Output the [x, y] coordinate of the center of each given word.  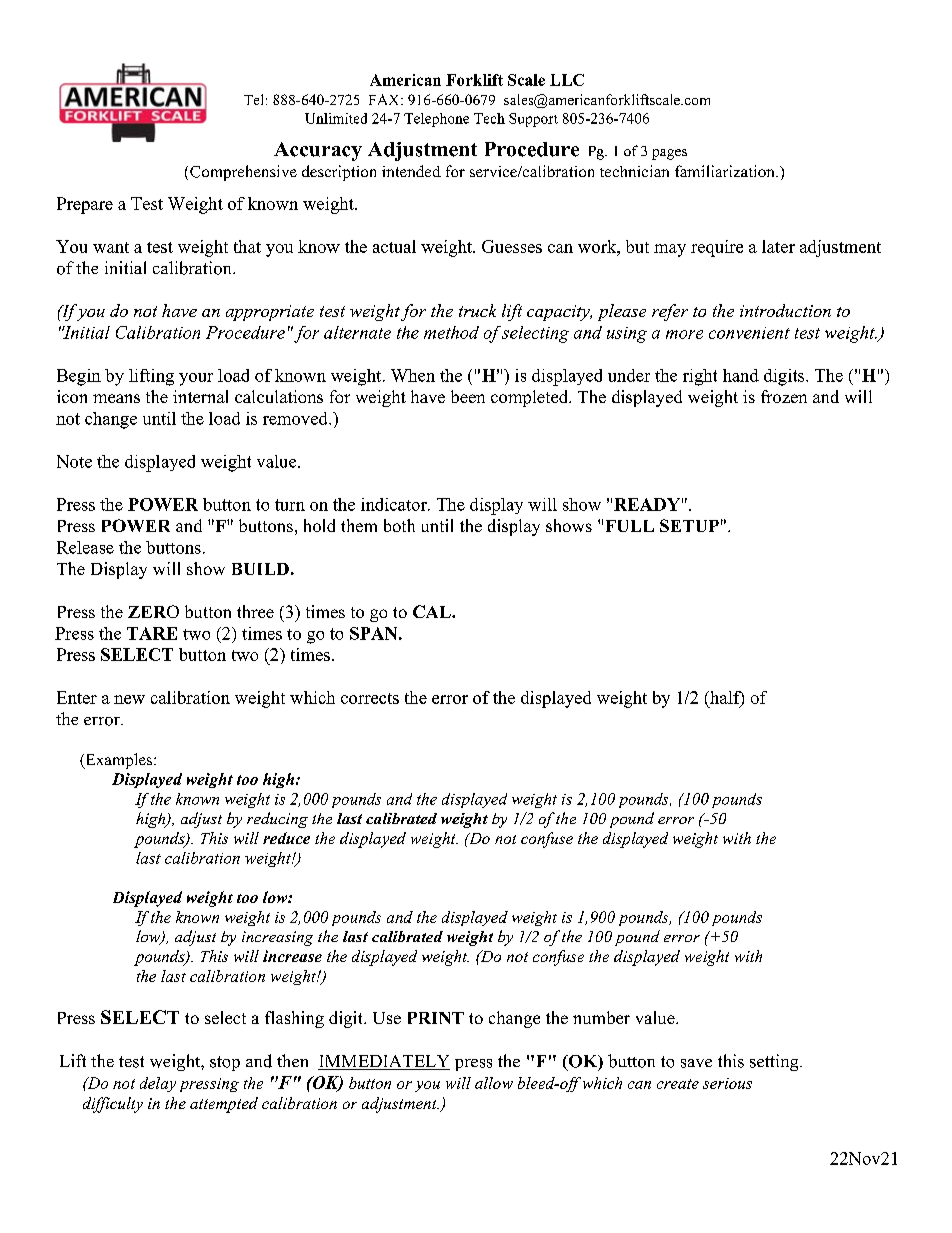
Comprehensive [243, 173]
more [684, 334]
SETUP [689, 525]
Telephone [436, 120]
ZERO [153, 611]
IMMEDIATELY [384, 1062]
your [196, 379]
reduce [286, 838]
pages [669, 154]
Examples [119, 761]
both [399, 525]
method [451, 332]
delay [158, 1084]
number [601, 1017]
